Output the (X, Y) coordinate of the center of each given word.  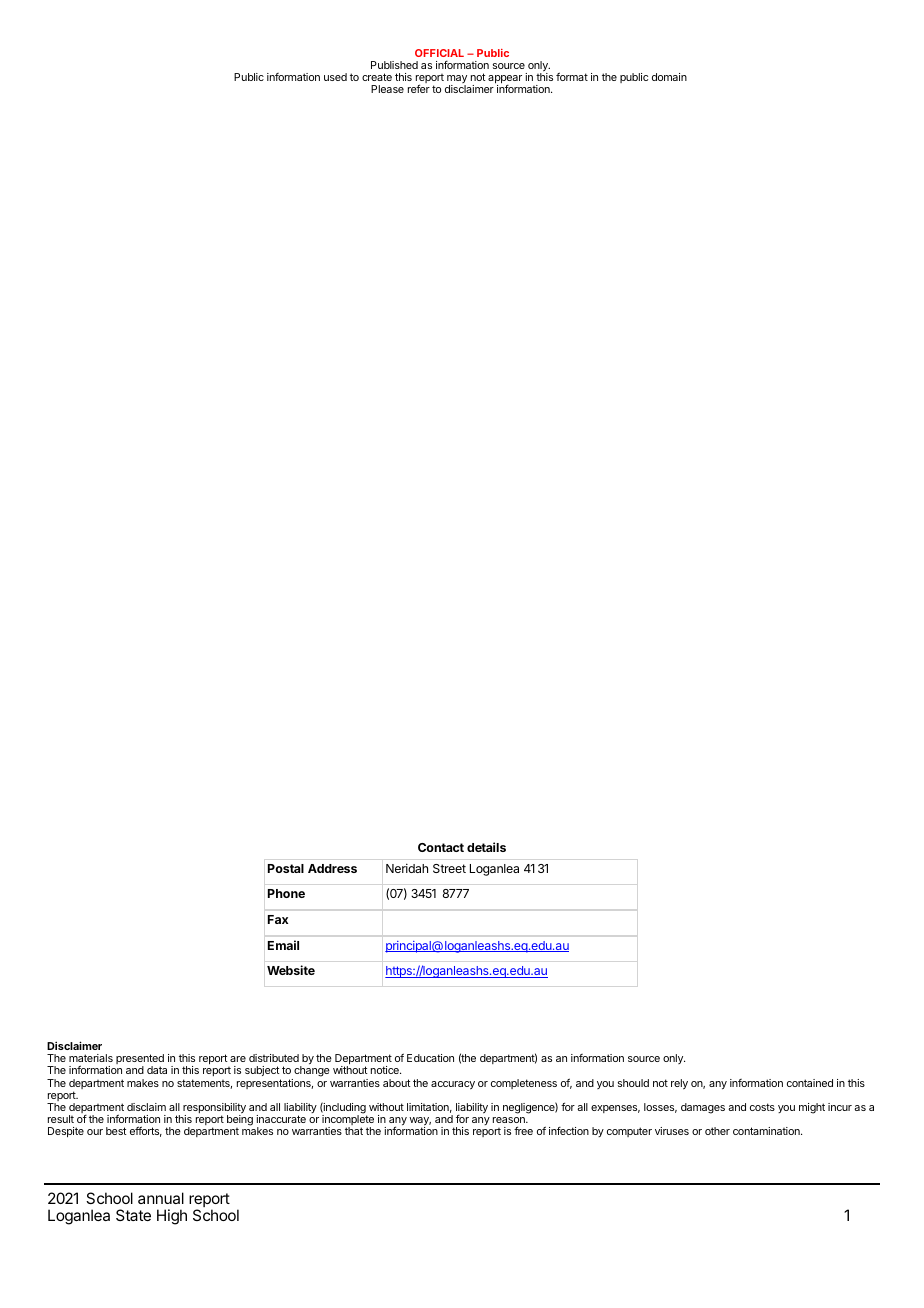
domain (669, 77)
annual (161, 1198)
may (457, 80)
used (335, 77)
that (354, 1131)
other (717, 1131)
